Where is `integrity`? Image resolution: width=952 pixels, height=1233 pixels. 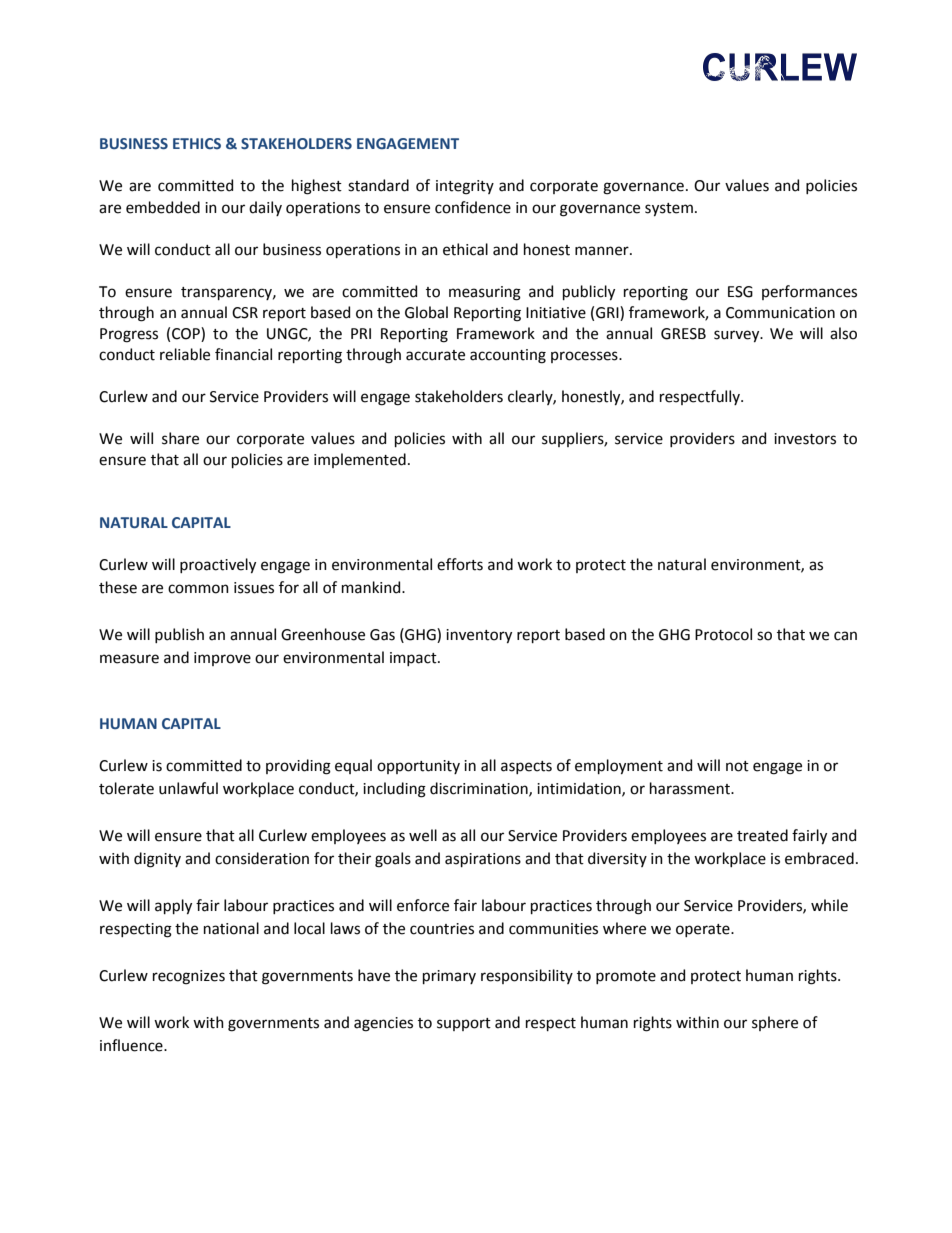
integrity is located at coordinates (465, 187).
